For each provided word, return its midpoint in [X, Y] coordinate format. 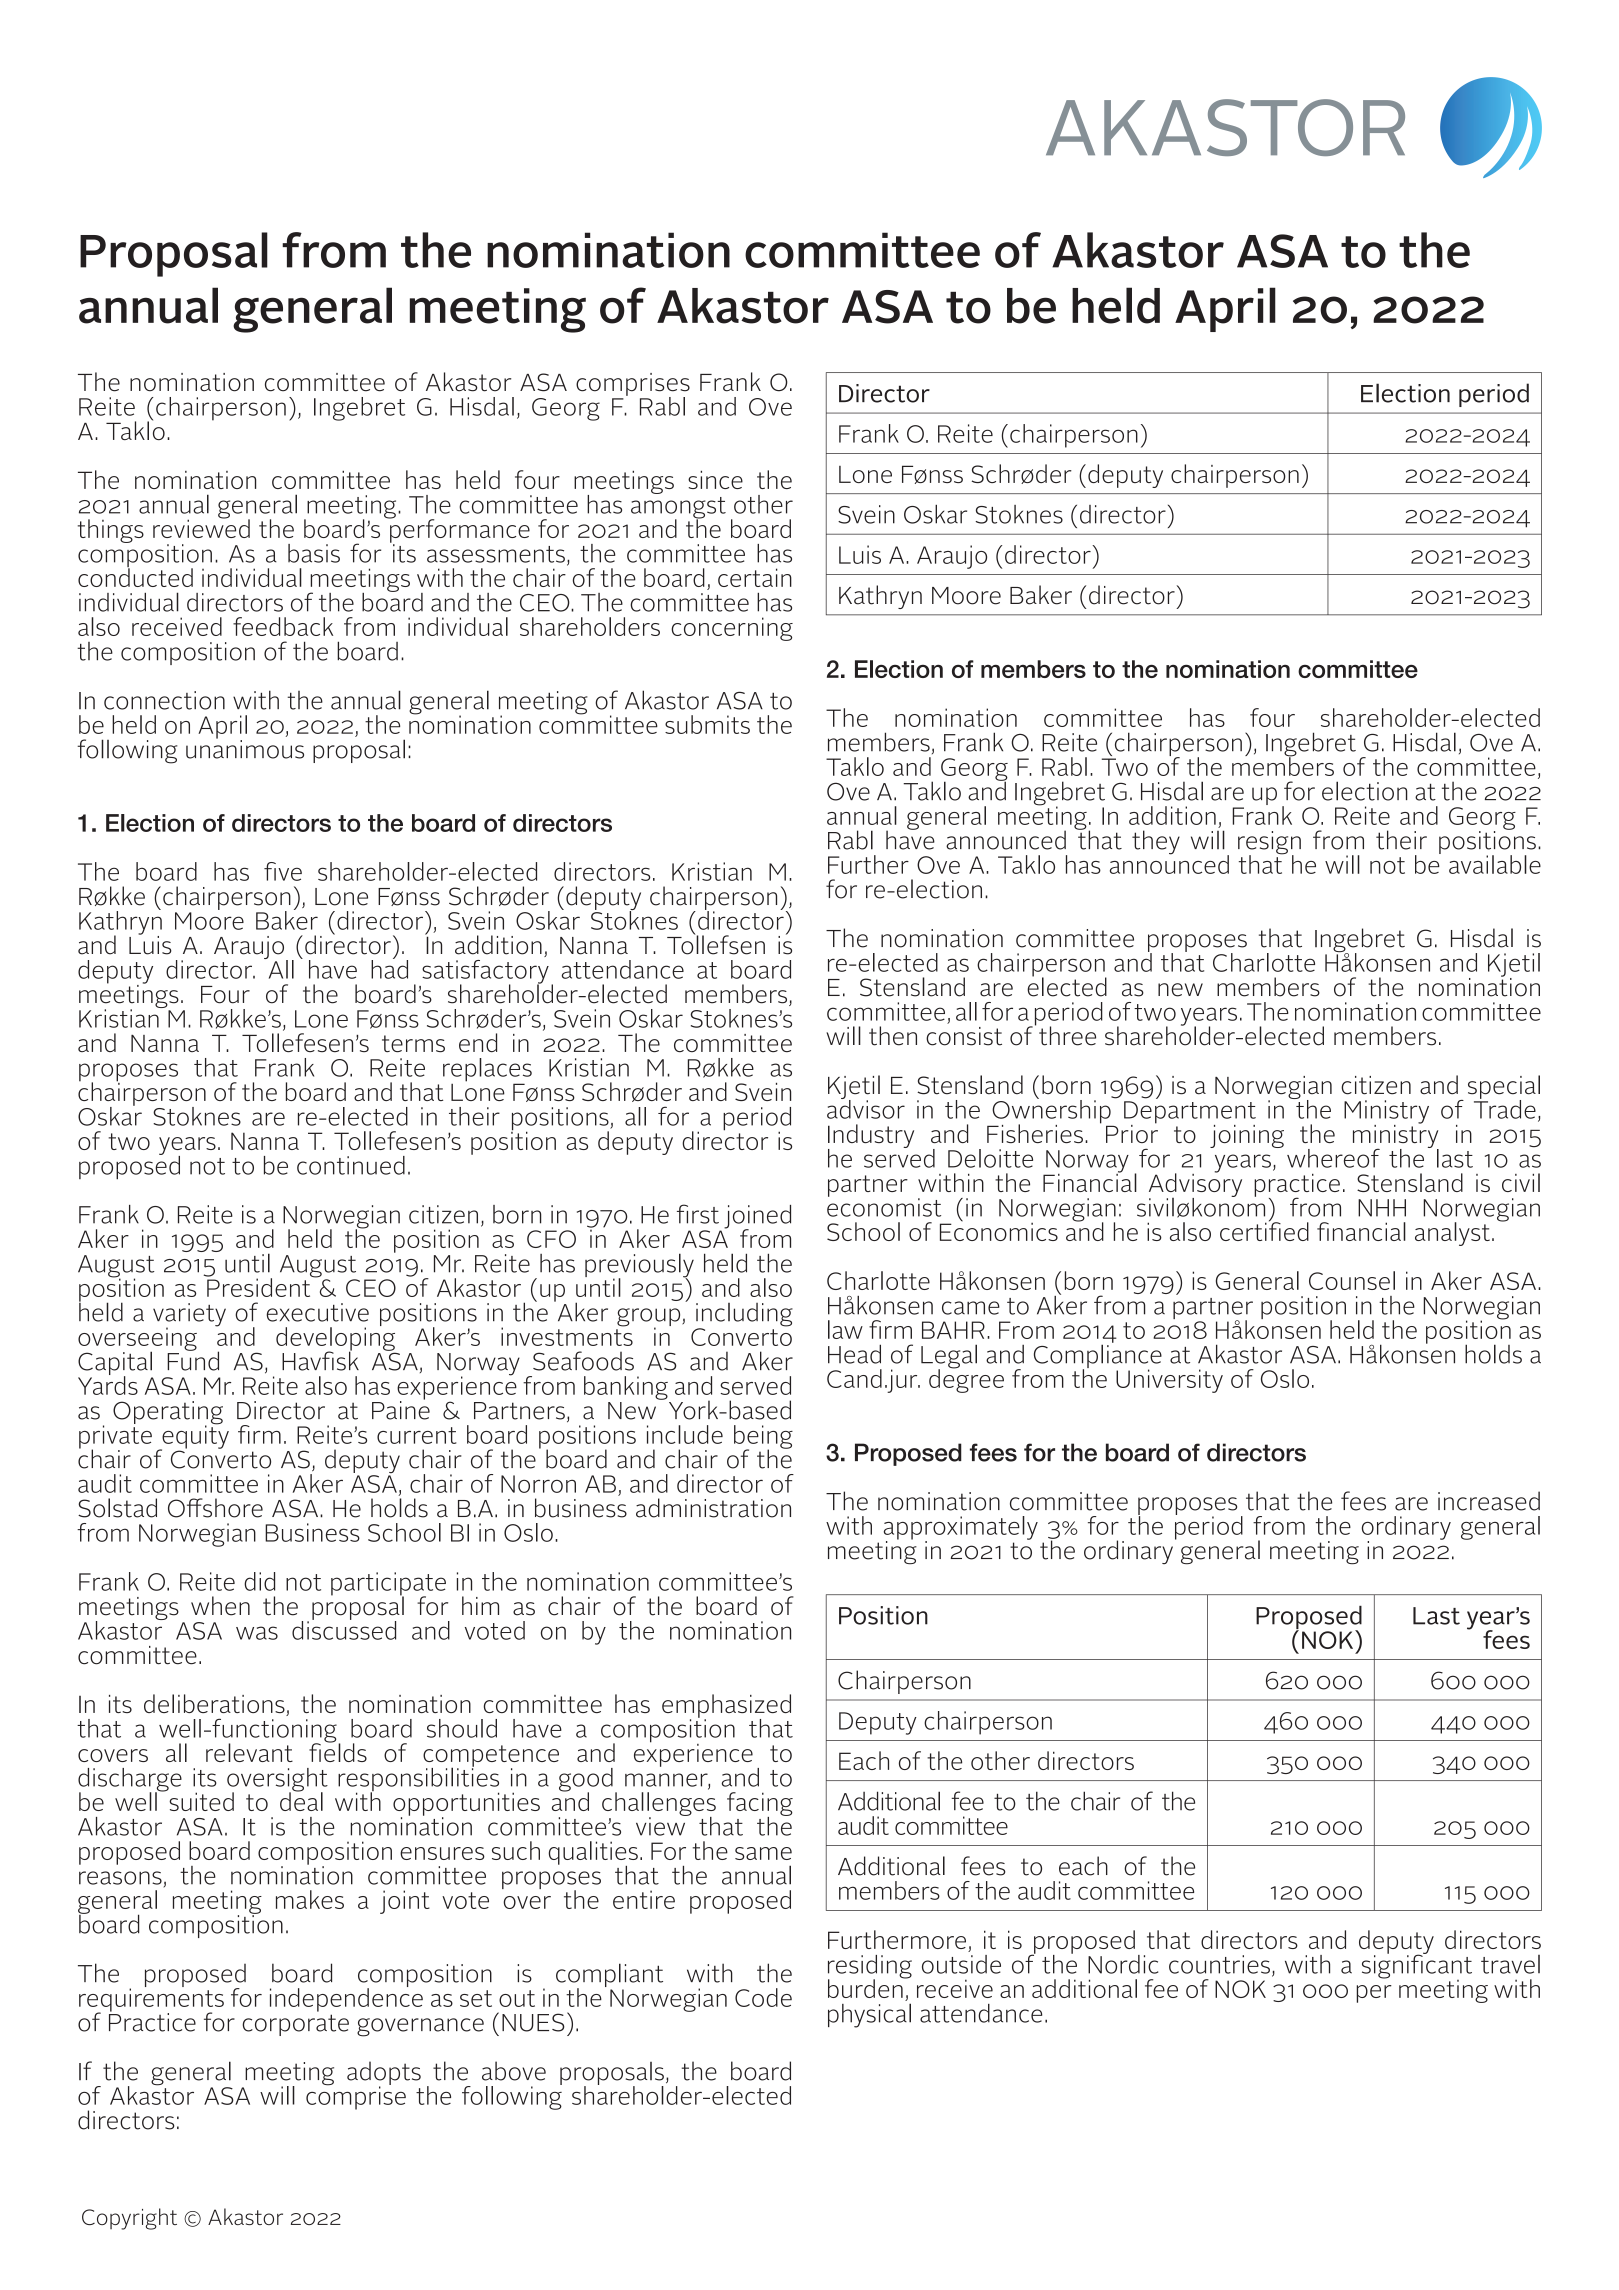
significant [1417, 1966]
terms [413, 1044]
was [257, 1633]
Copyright [129, 2219]
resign [1269, 844]
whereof [1333, 1158]
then [893, 1036]
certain [755, 577]
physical [869, 2015]
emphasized [726, 1707]
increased [1489, 1501]
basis [314, 553]
